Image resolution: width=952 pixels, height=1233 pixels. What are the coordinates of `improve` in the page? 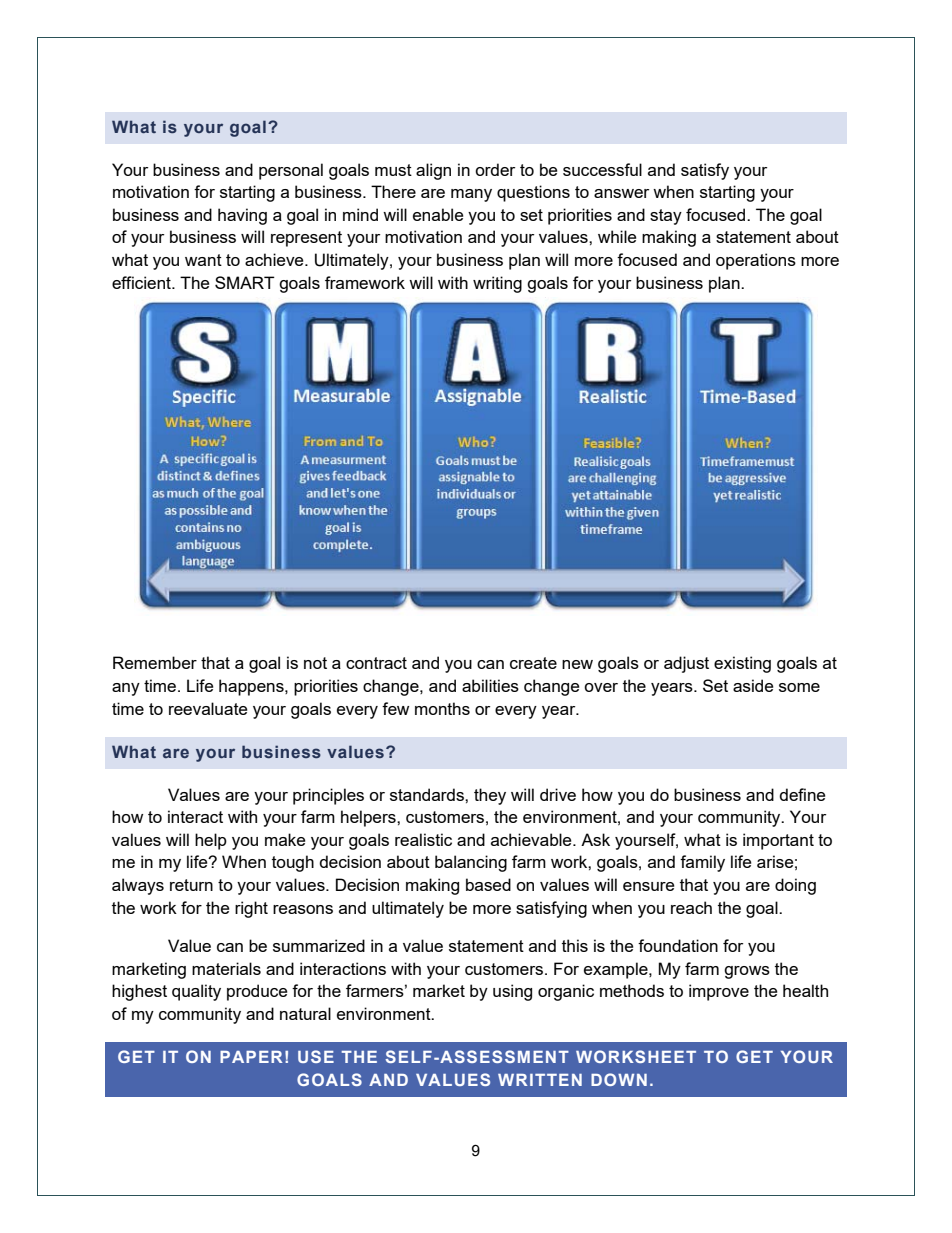 It's located at (719, 992).
